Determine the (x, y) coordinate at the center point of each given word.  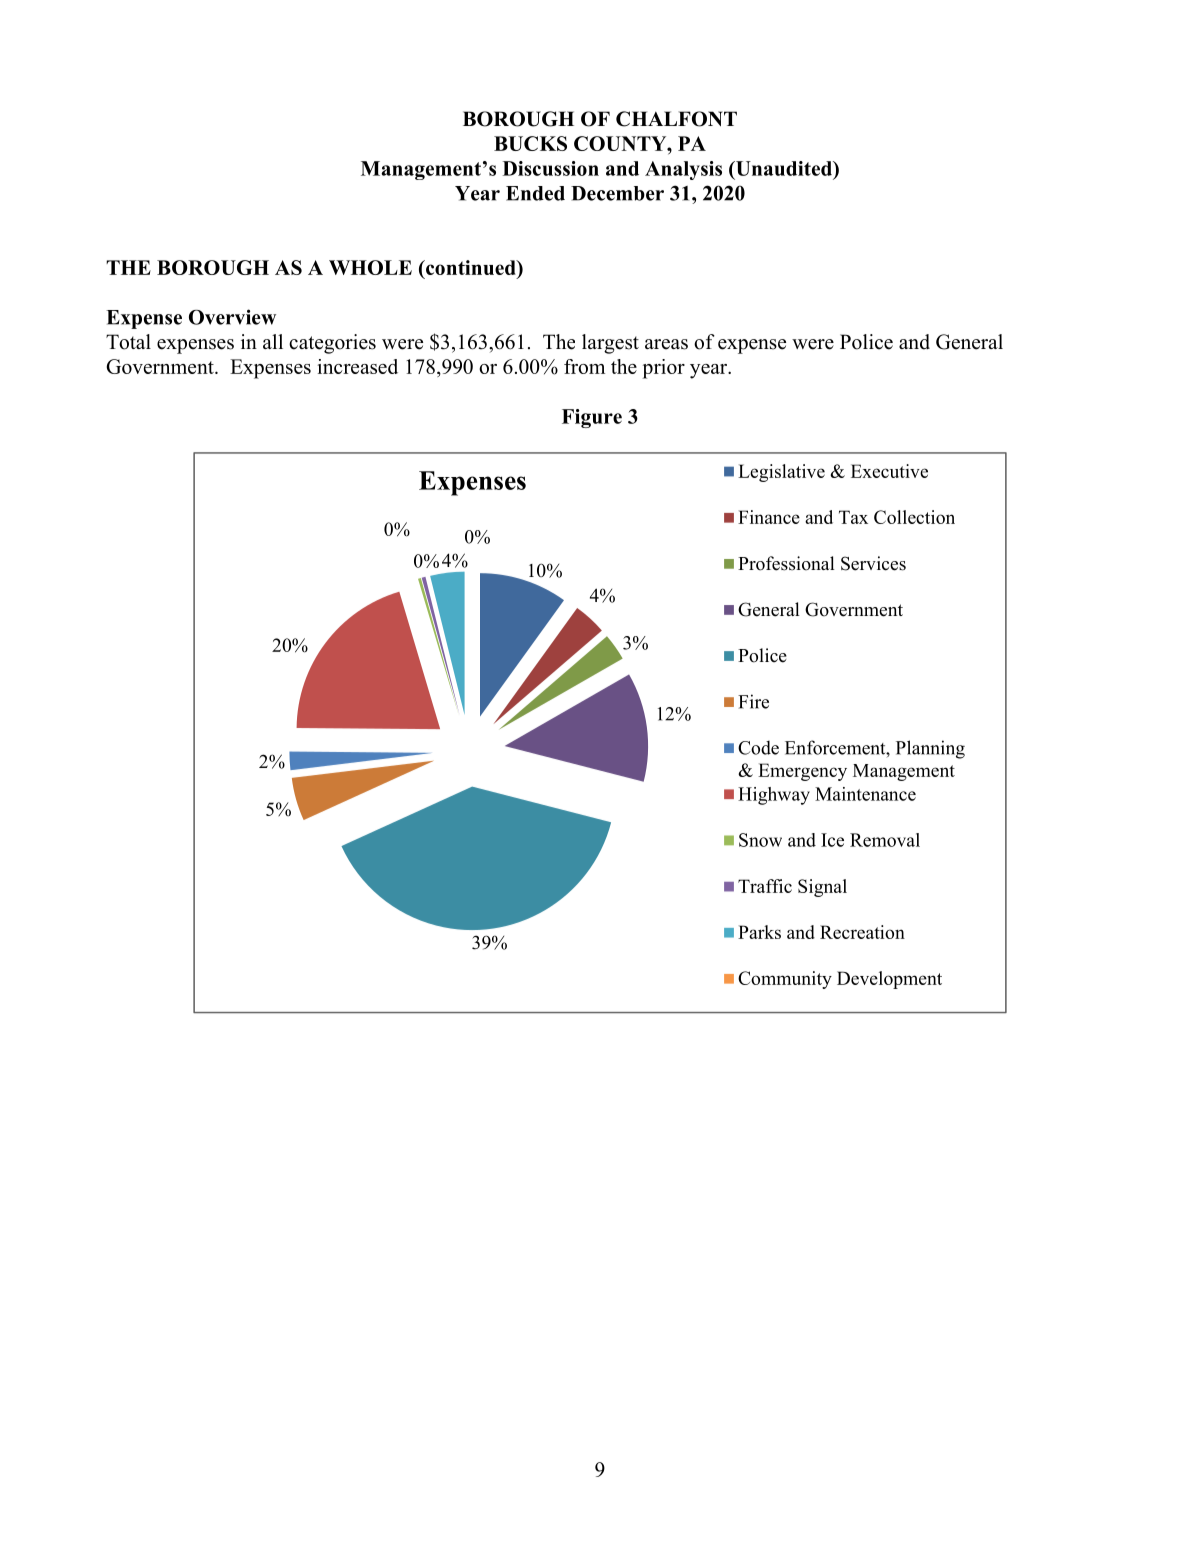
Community (785, 980)
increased (358, 366)
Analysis (683, 170)
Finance (769, 517)
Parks (759, 932)
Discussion (551, 168)
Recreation (862, 932)
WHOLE (370, 267)
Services (873, 563)
